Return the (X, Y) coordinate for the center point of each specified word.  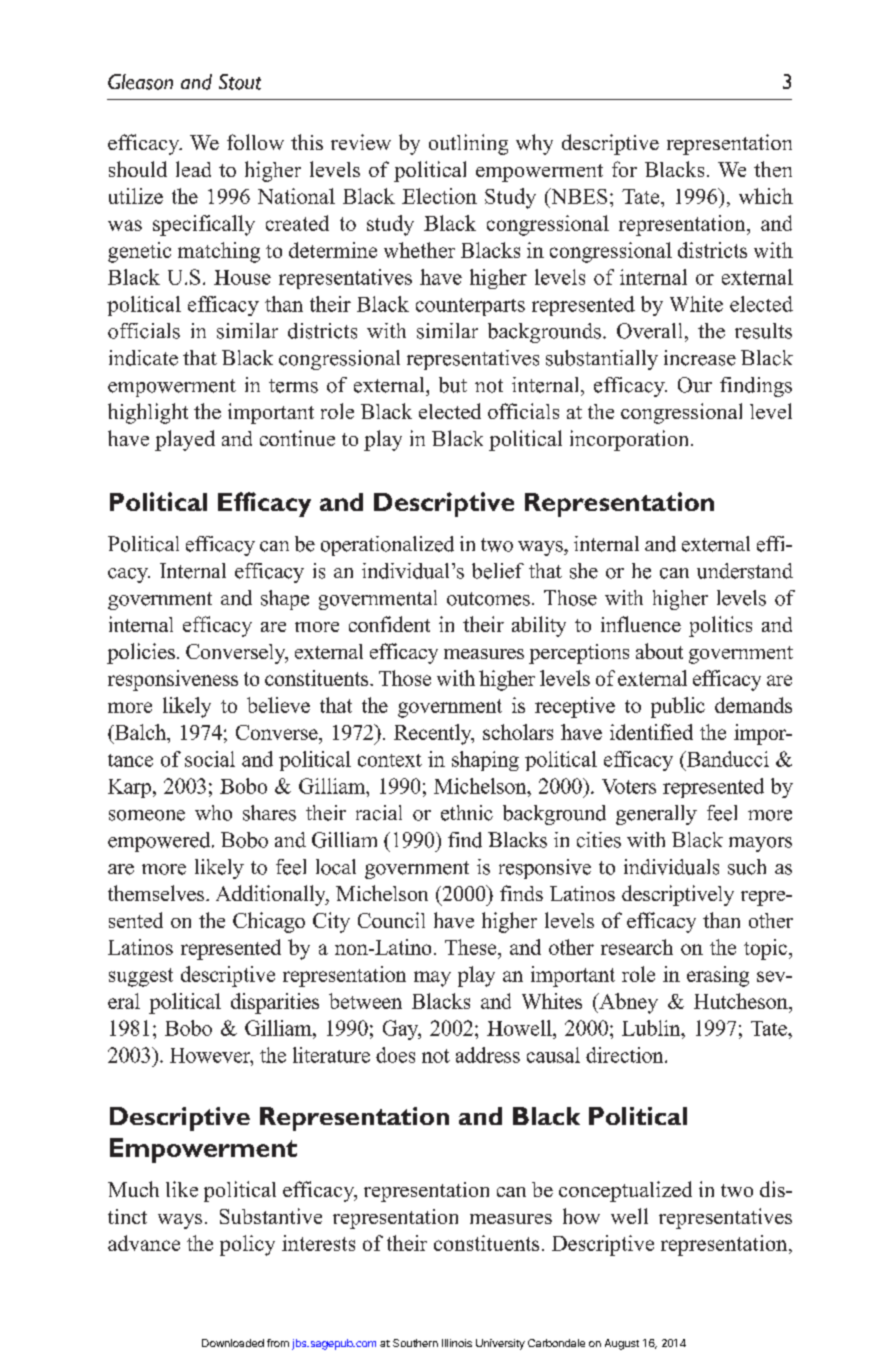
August (622, 1344)
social (210, 759)
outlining (468, 144)
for (624, 169)
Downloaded (233, 1343)
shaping (485, 761)
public (678, 707)
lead (193, 169)
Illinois (457, 1343)
